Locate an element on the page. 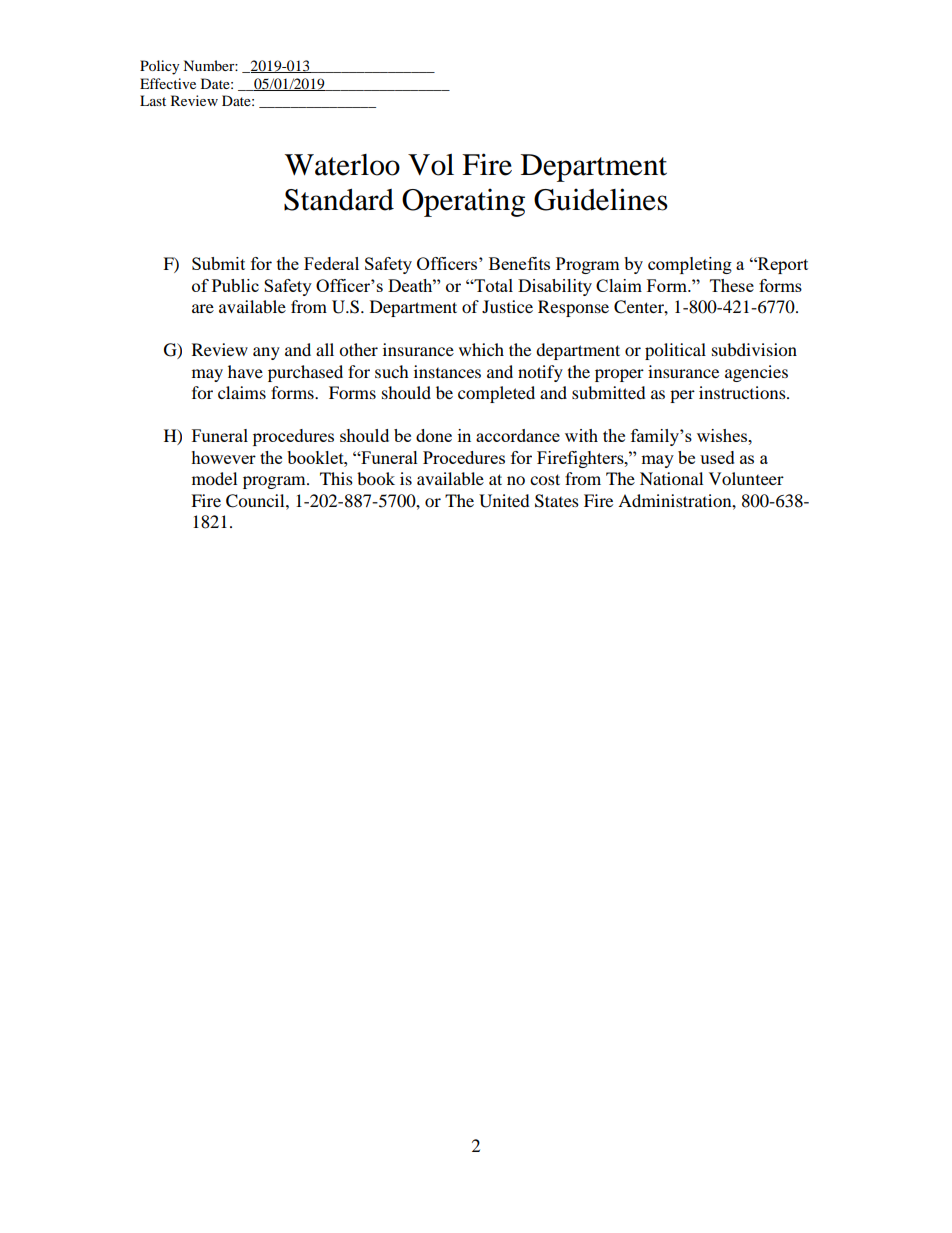 This image has height=1233, width=952. Effective is located at coordinates (168, 83).
